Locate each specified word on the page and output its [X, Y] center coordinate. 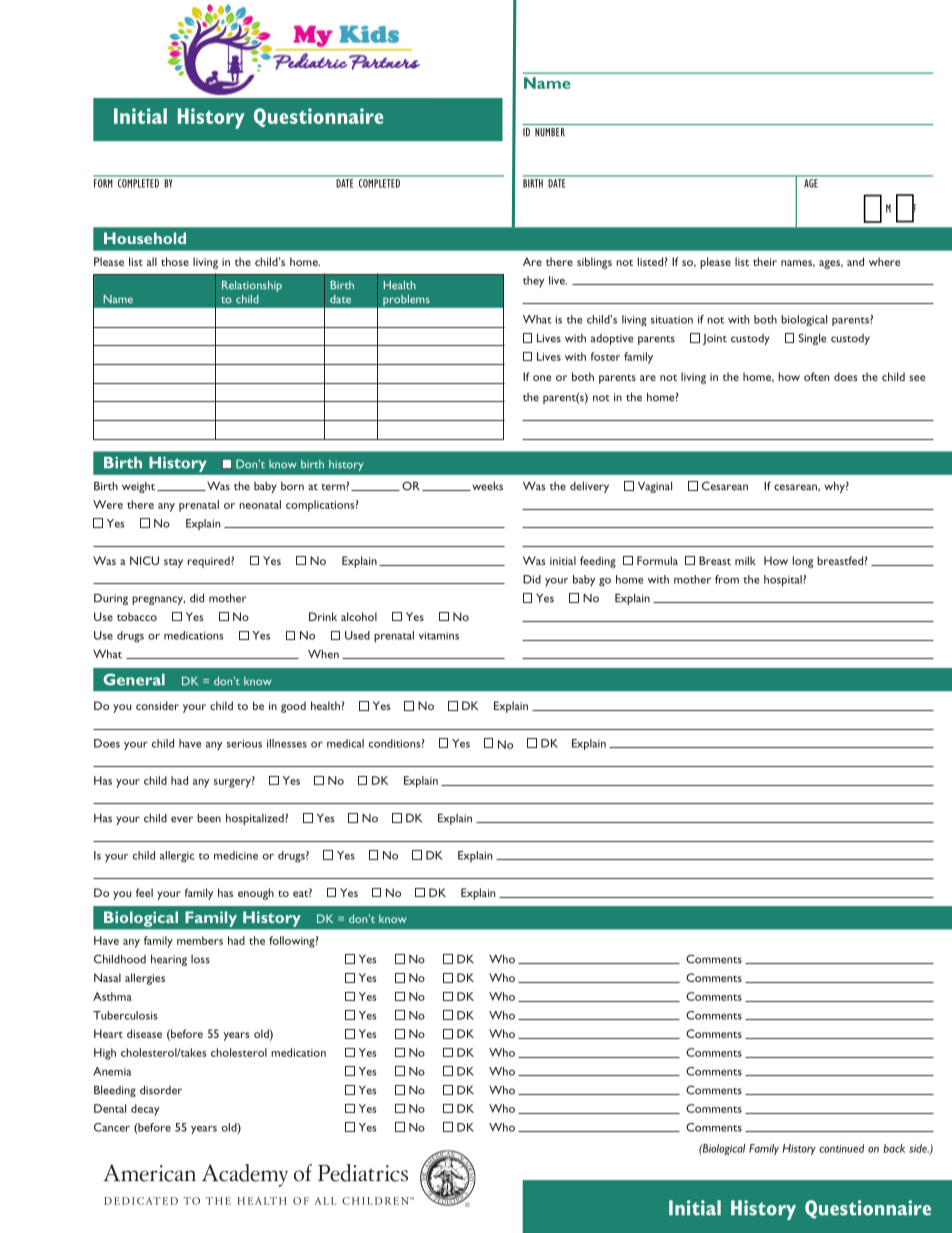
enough [256, 894]
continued [841, 1148]
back [894, 1148]
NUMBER [550, 132]
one [542, 378]
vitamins [439, 636]
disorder [161, 1090]
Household [145, 238]
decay [145, 1110]
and [855, 261]
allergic [177, 857]
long [803, 562]
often [816, 376]
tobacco [137, 616]
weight [138, 487]
